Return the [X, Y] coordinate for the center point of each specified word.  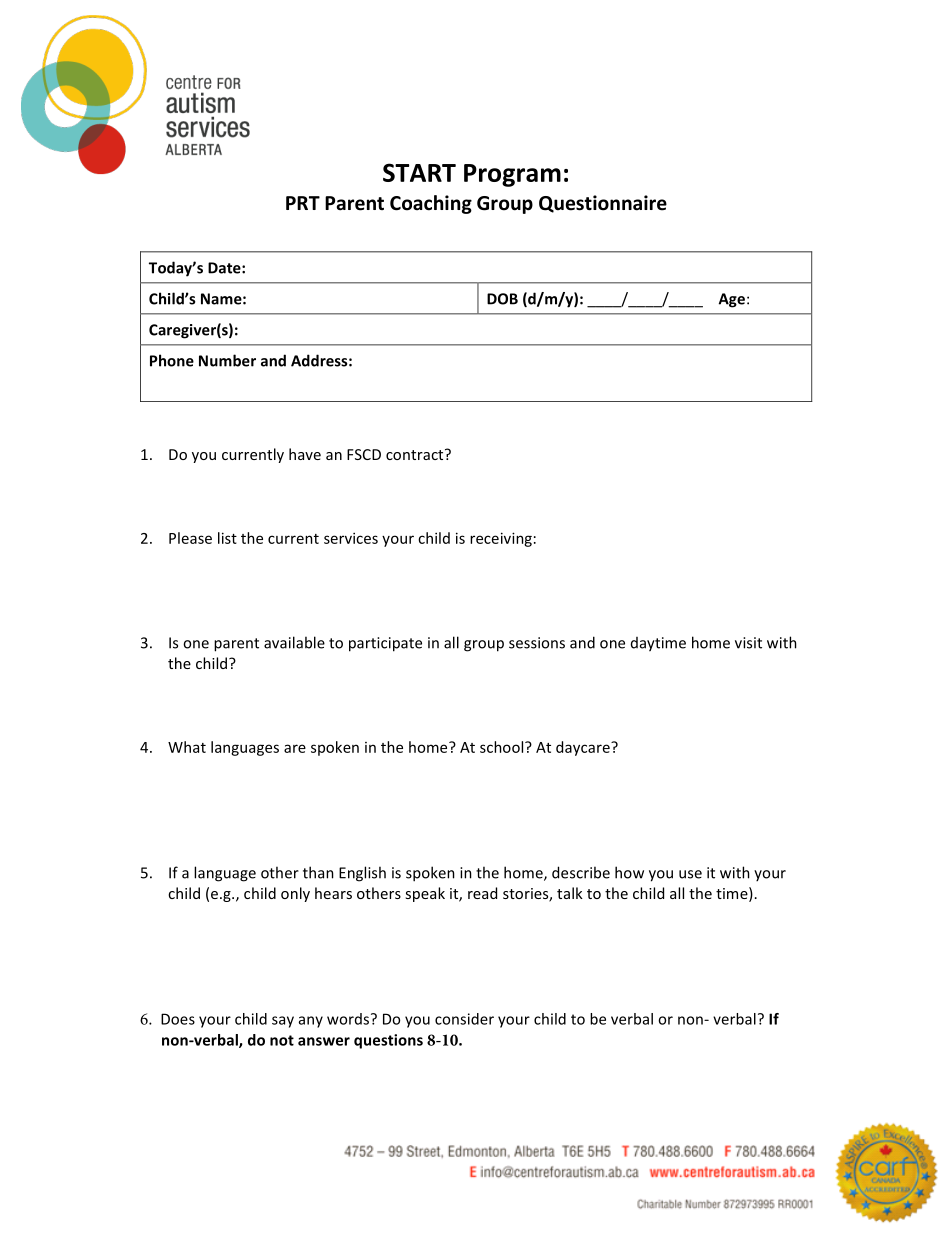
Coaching [431, 204]
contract [416, 454]
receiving [501, 539]
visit [748, 643]
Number [227, 360]
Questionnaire [603, 204]
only [295, 894]
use [690, 874]
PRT [303, 203]
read [482, 893]
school [503, 747]
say [283, 1022]
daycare [584, 748]
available [294, 642]
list [227, 538]
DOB [502, 299]
